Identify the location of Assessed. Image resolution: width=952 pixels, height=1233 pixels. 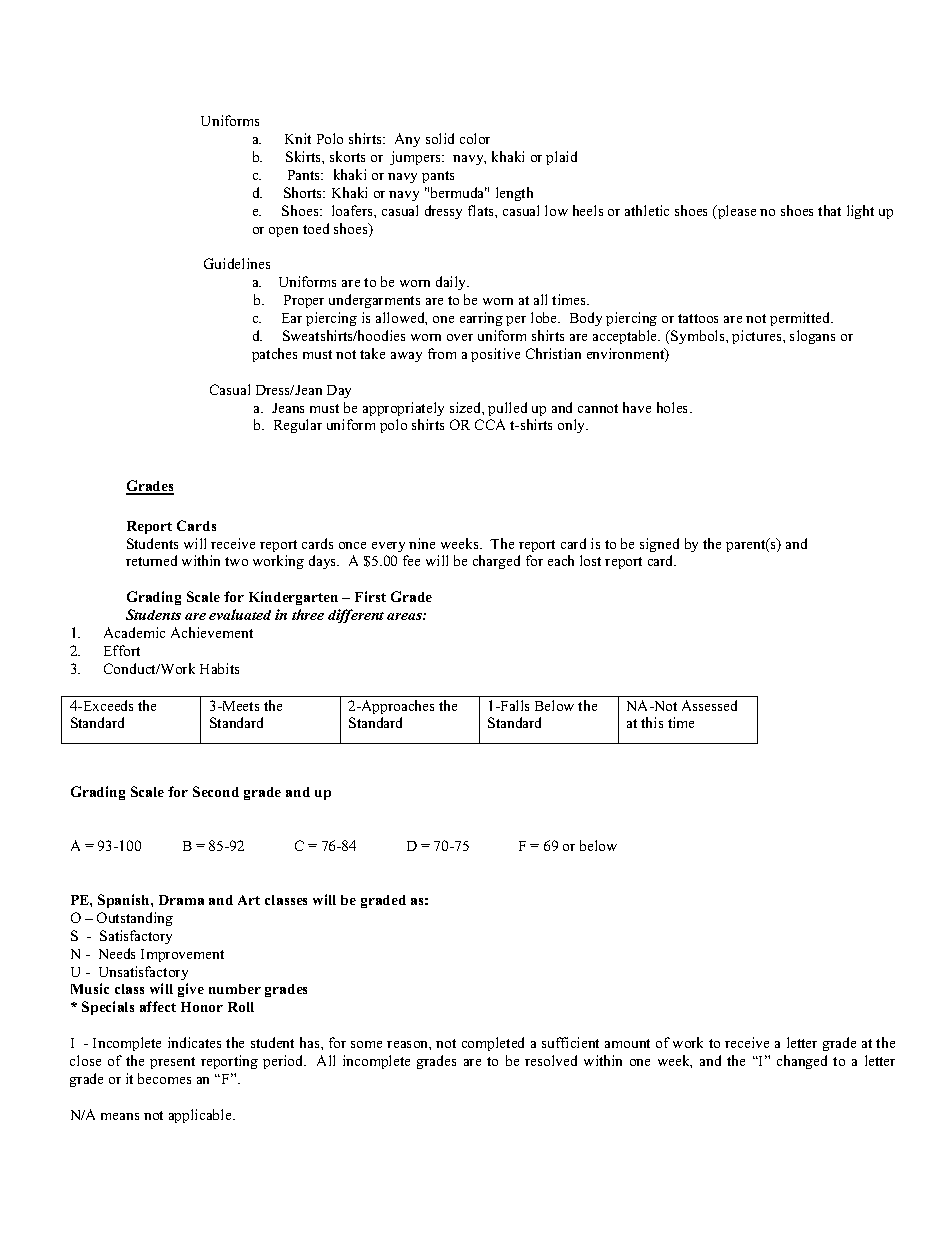
(709, 705).
